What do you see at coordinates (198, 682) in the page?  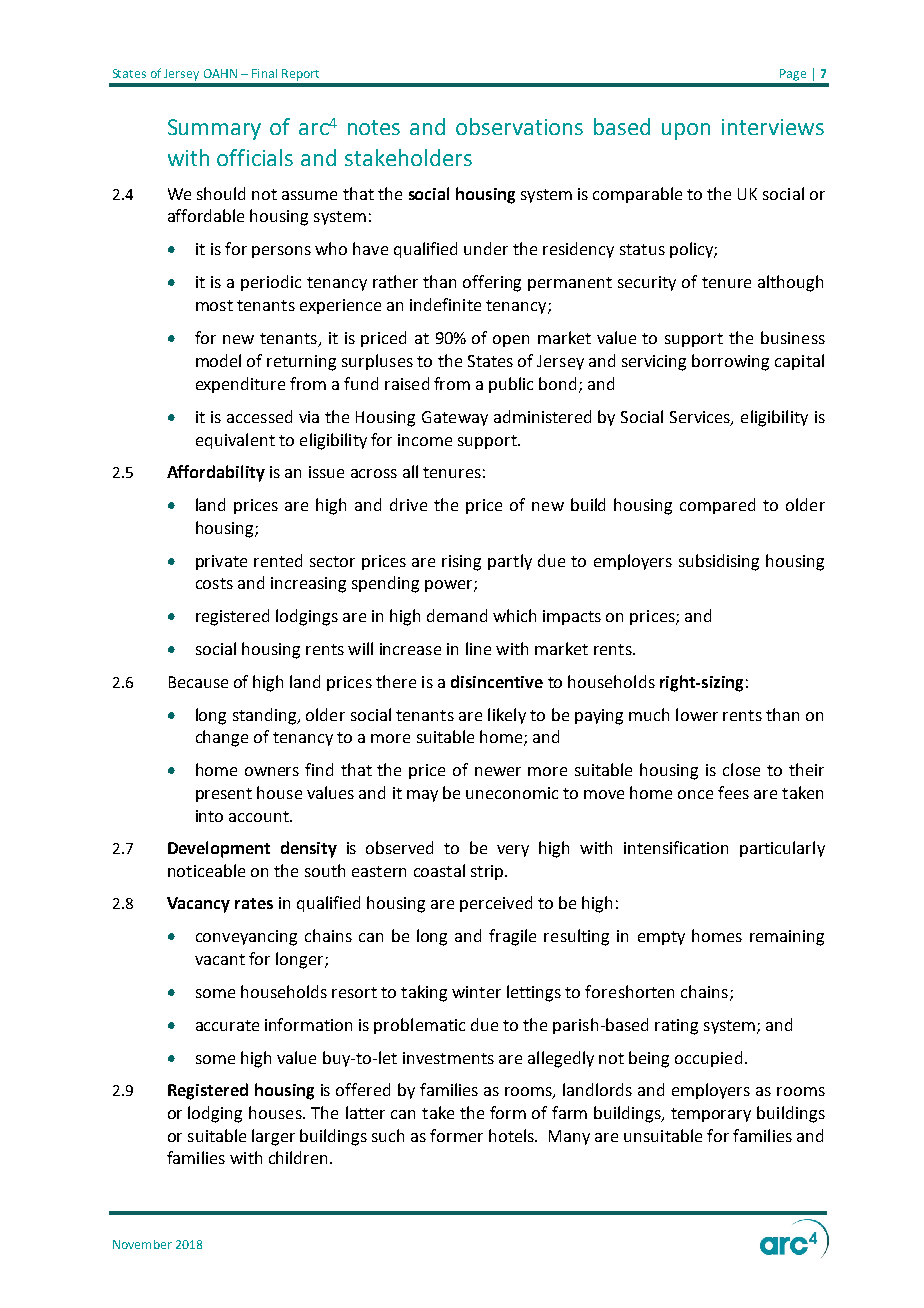 I see `Because` at bounding box center [198, 682].
